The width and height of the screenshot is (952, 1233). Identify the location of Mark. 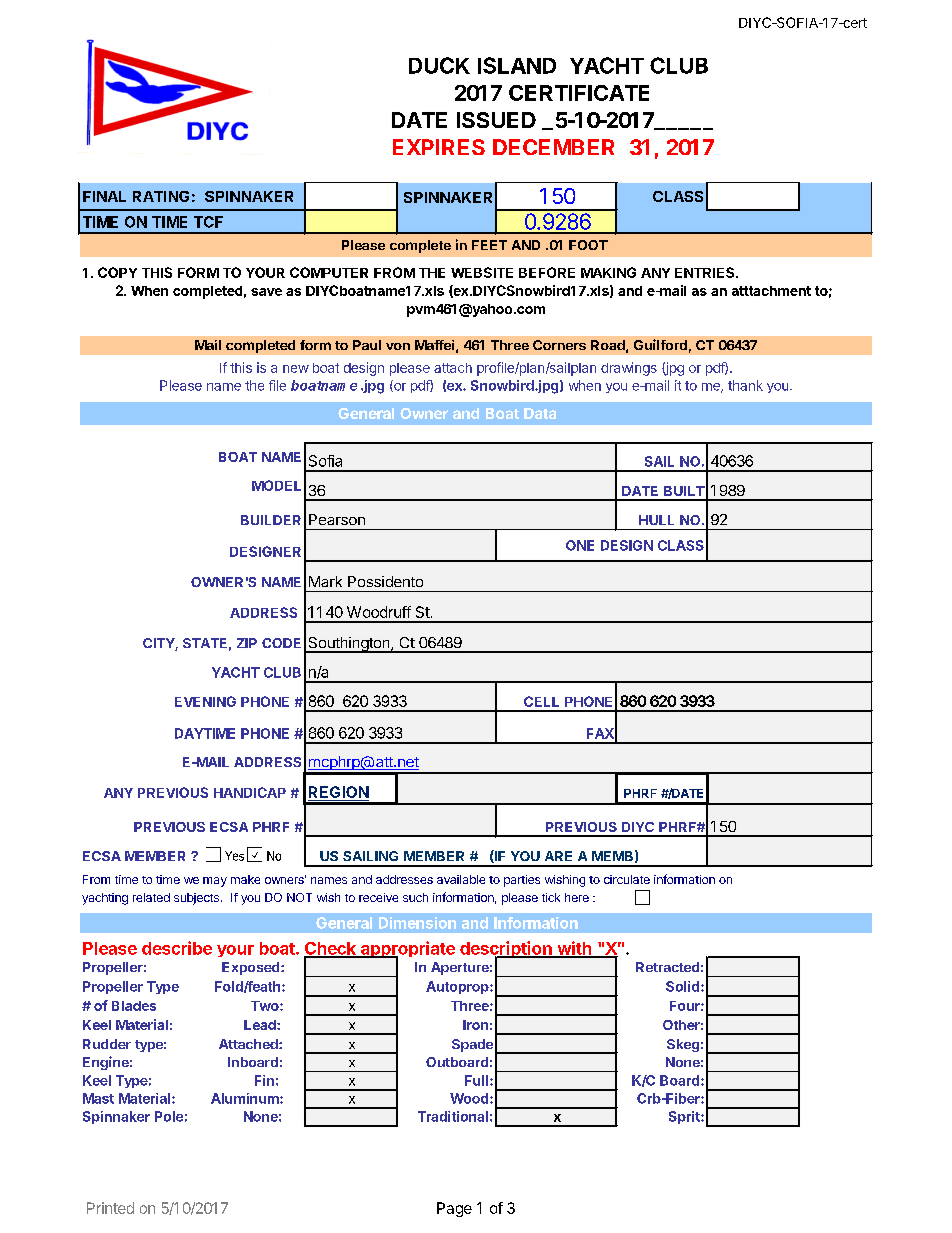
(325, 581).
